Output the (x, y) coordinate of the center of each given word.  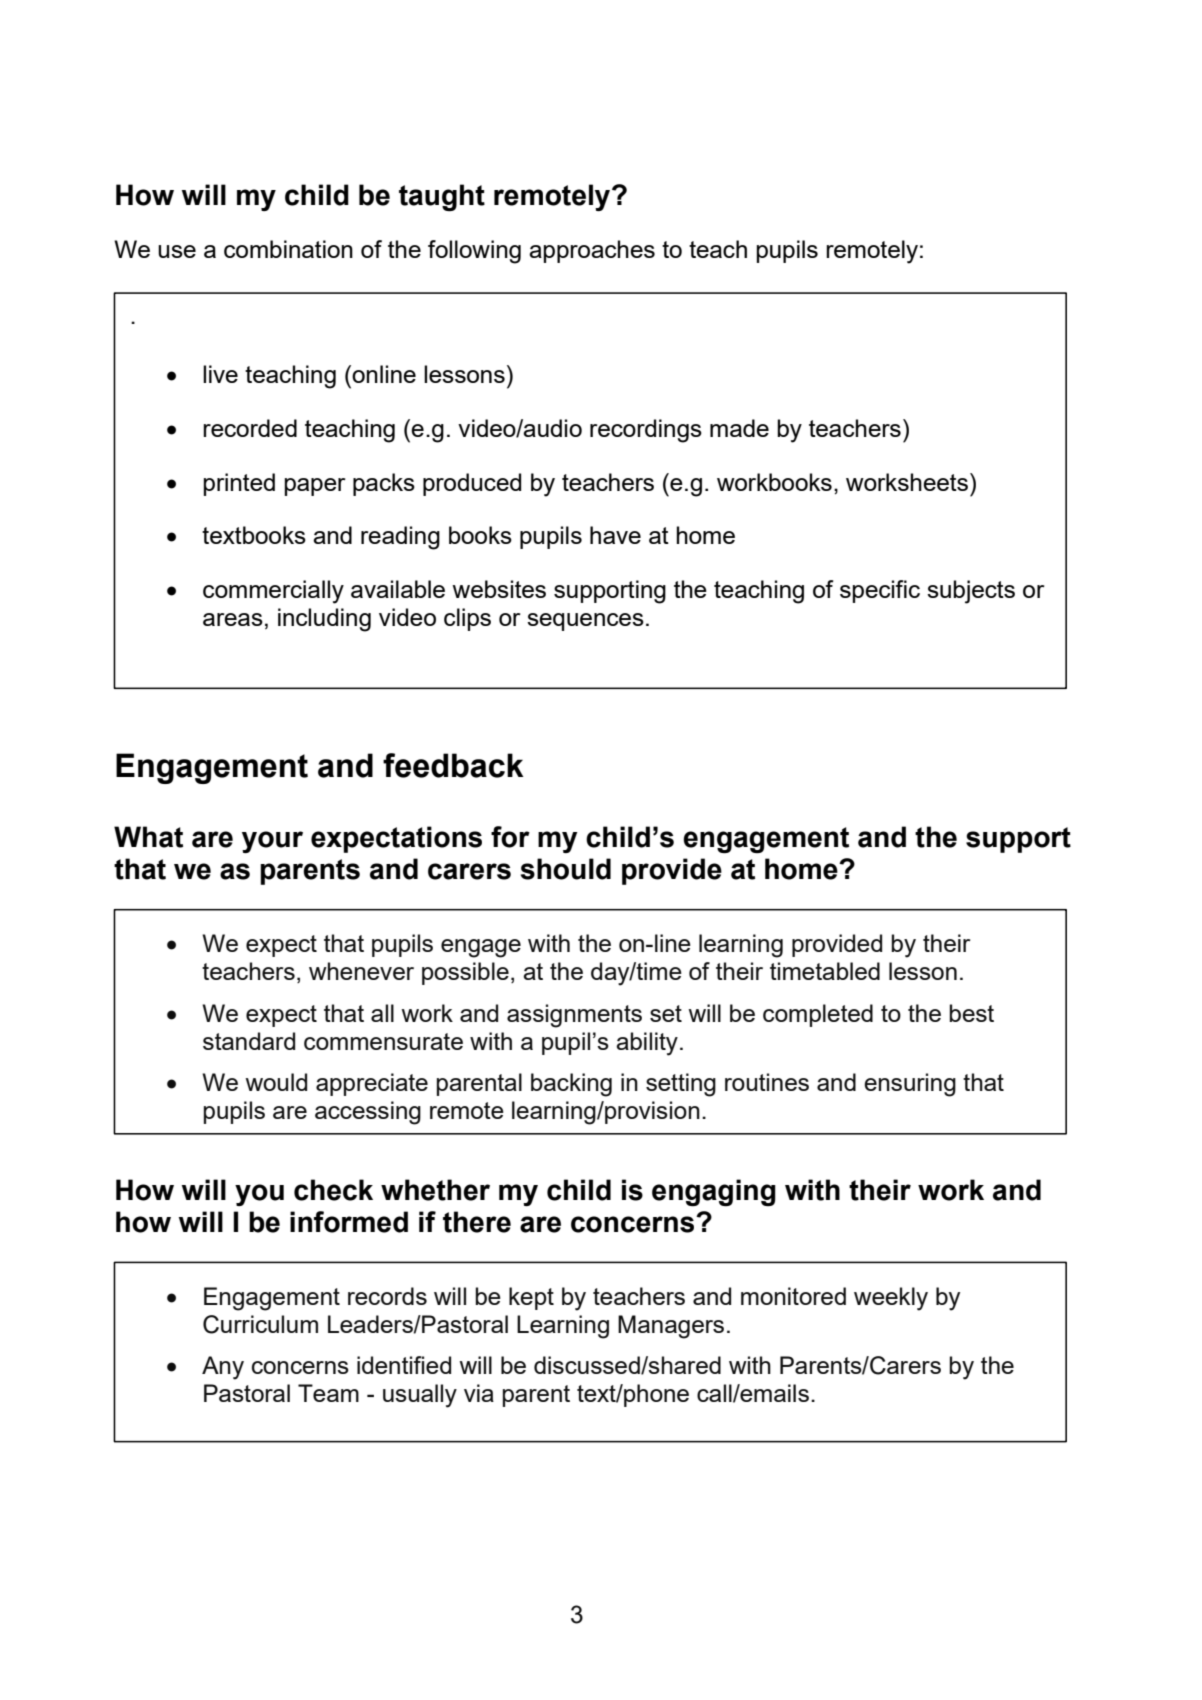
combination (288, 249)
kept (531, 1298)
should (566, 869)
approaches (592, 251)
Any (223, 1368)
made (739, 428)
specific (880, 591)
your (272, 842)
